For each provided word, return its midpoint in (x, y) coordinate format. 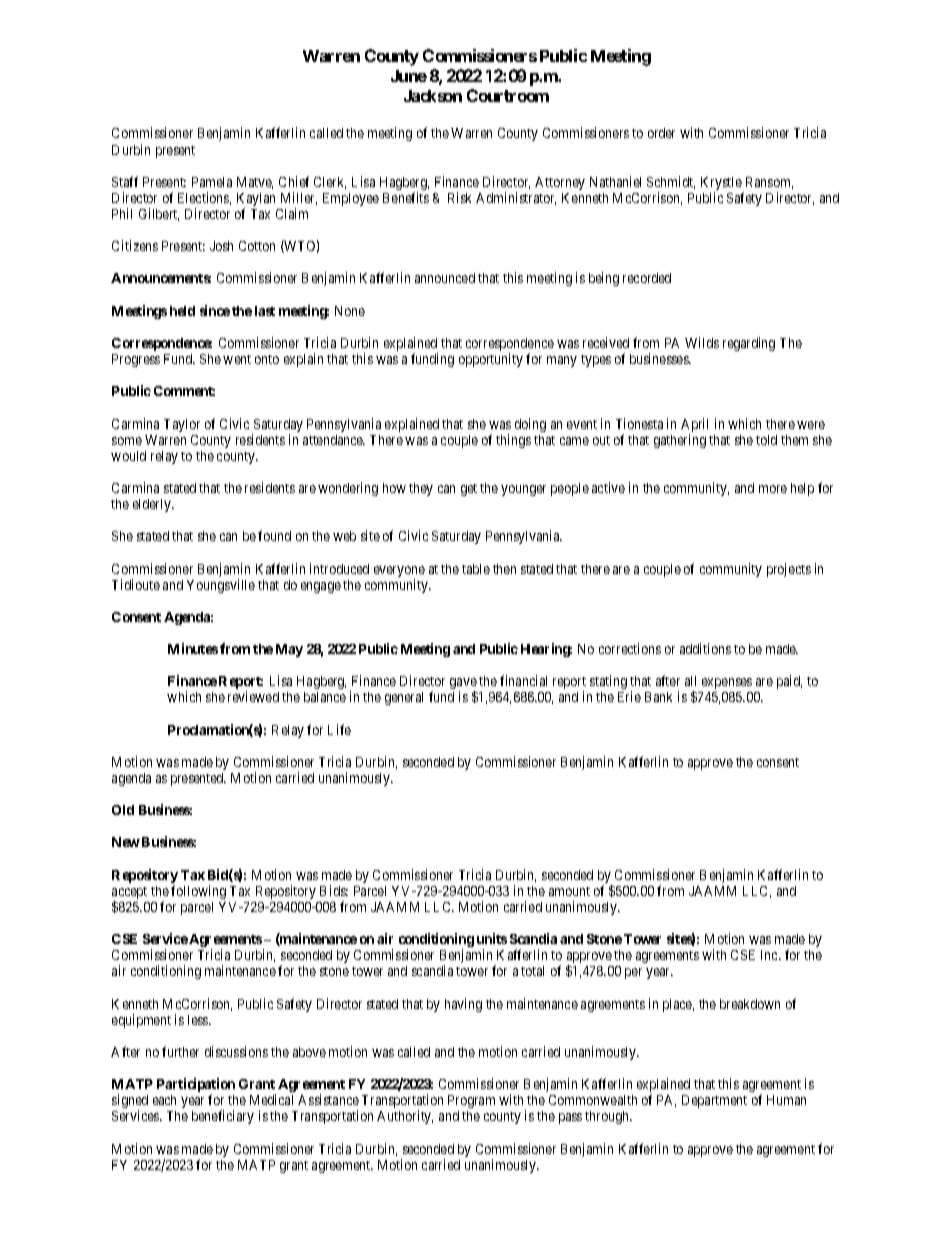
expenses (727, 683)
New (126, 842)
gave (463, 685)
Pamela (212, 182)
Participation (196, 1086)
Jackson (433, 96)
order (661, 133)
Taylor (182, 425)
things (513, 441)
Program (471, 1101)
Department (714, 1101)
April (694, 426)
